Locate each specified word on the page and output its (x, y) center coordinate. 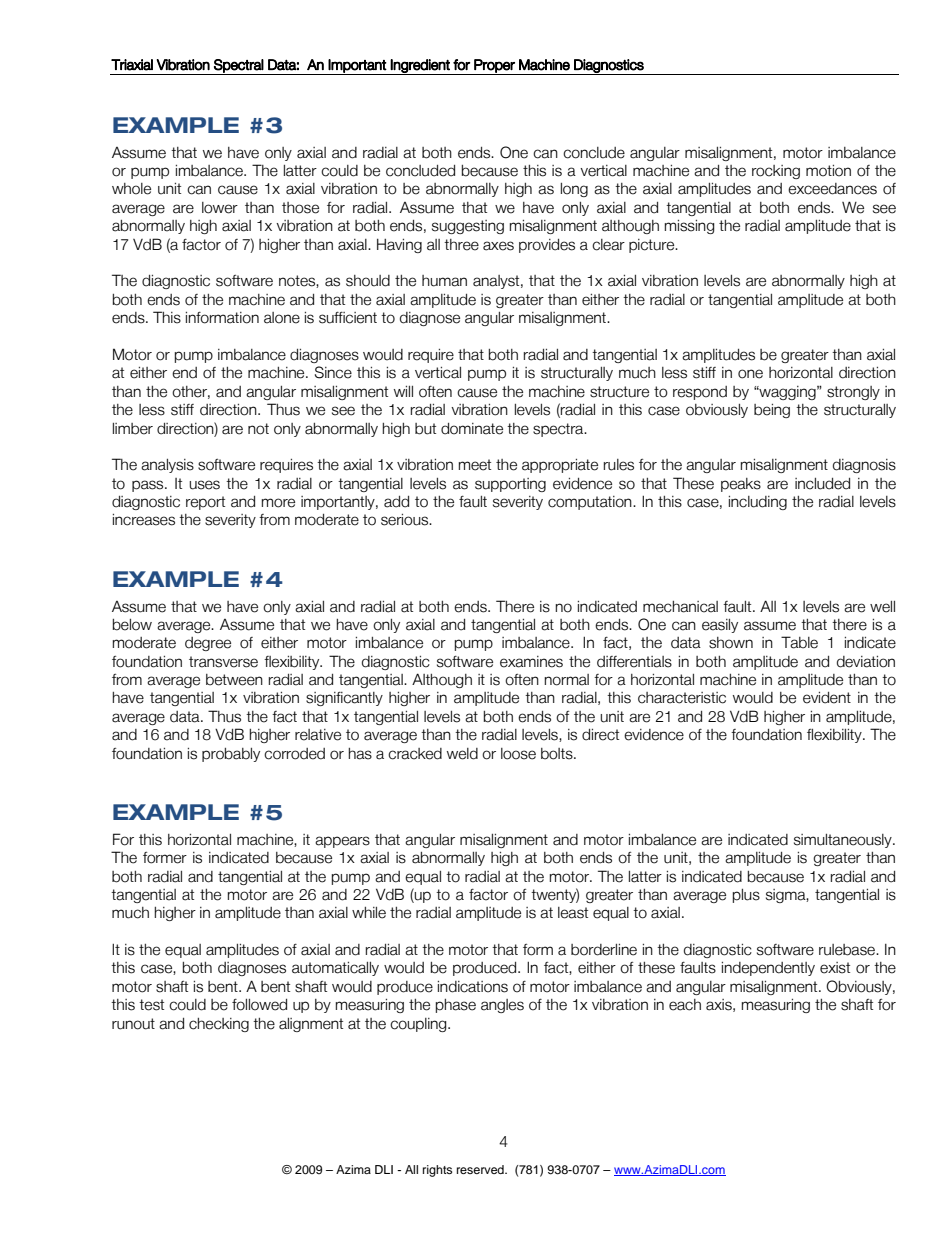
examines (531, 662)
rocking (776, 172)
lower (220, 208)
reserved (481, 1169)
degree (208, 644)
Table (799, 642)
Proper (494, 67)
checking (219, 1025)
